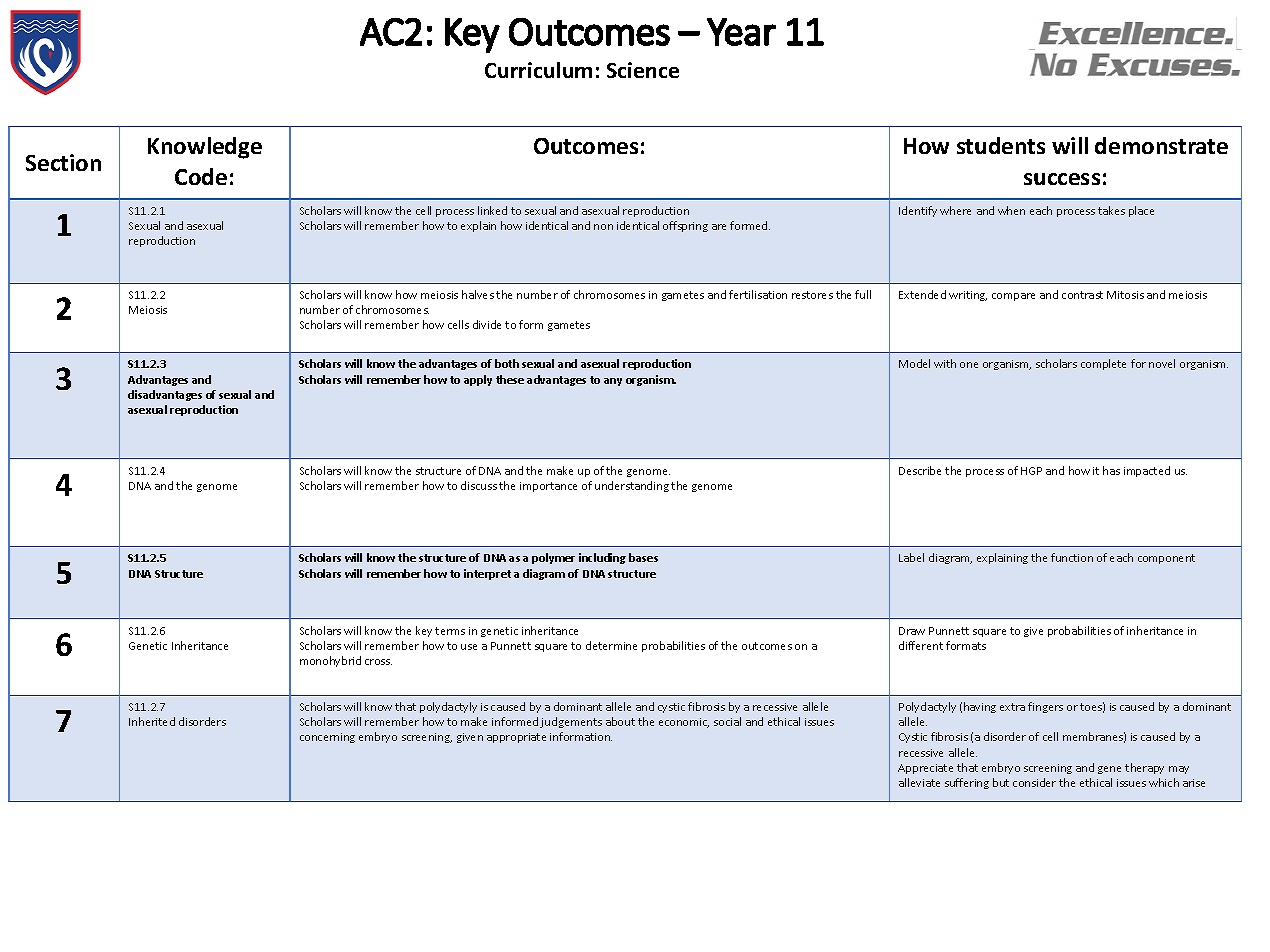  What do you see at coordinates (450, 631) in the image?
I see `terms` at bounding box center [450, 631].
